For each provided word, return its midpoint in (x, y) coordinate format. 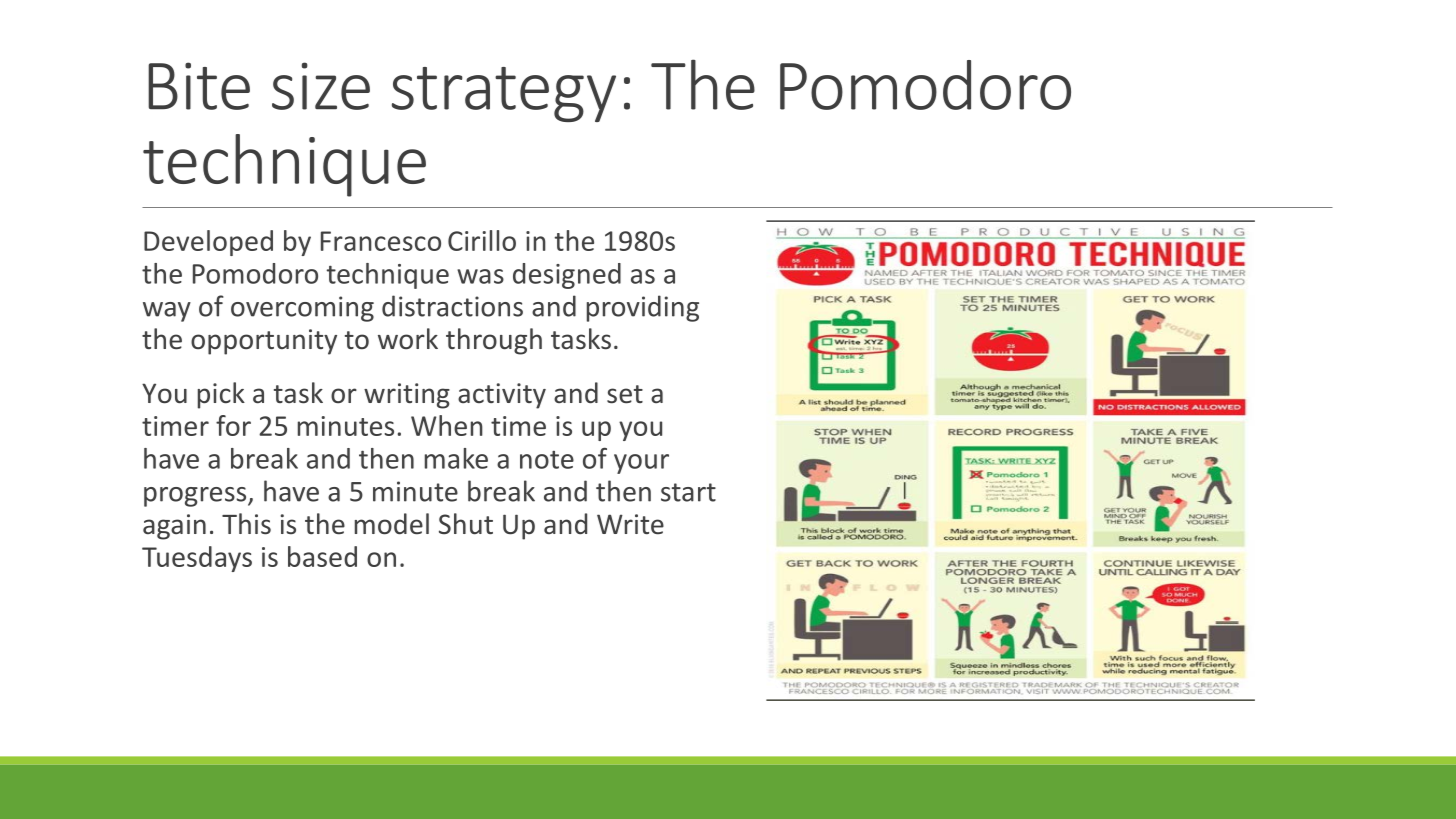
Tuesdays (197, 559)
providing (643, 308)
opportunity (264, 342)
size (321, 86)
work (408, 338)
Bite (199, 86)
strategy (504, 94)
